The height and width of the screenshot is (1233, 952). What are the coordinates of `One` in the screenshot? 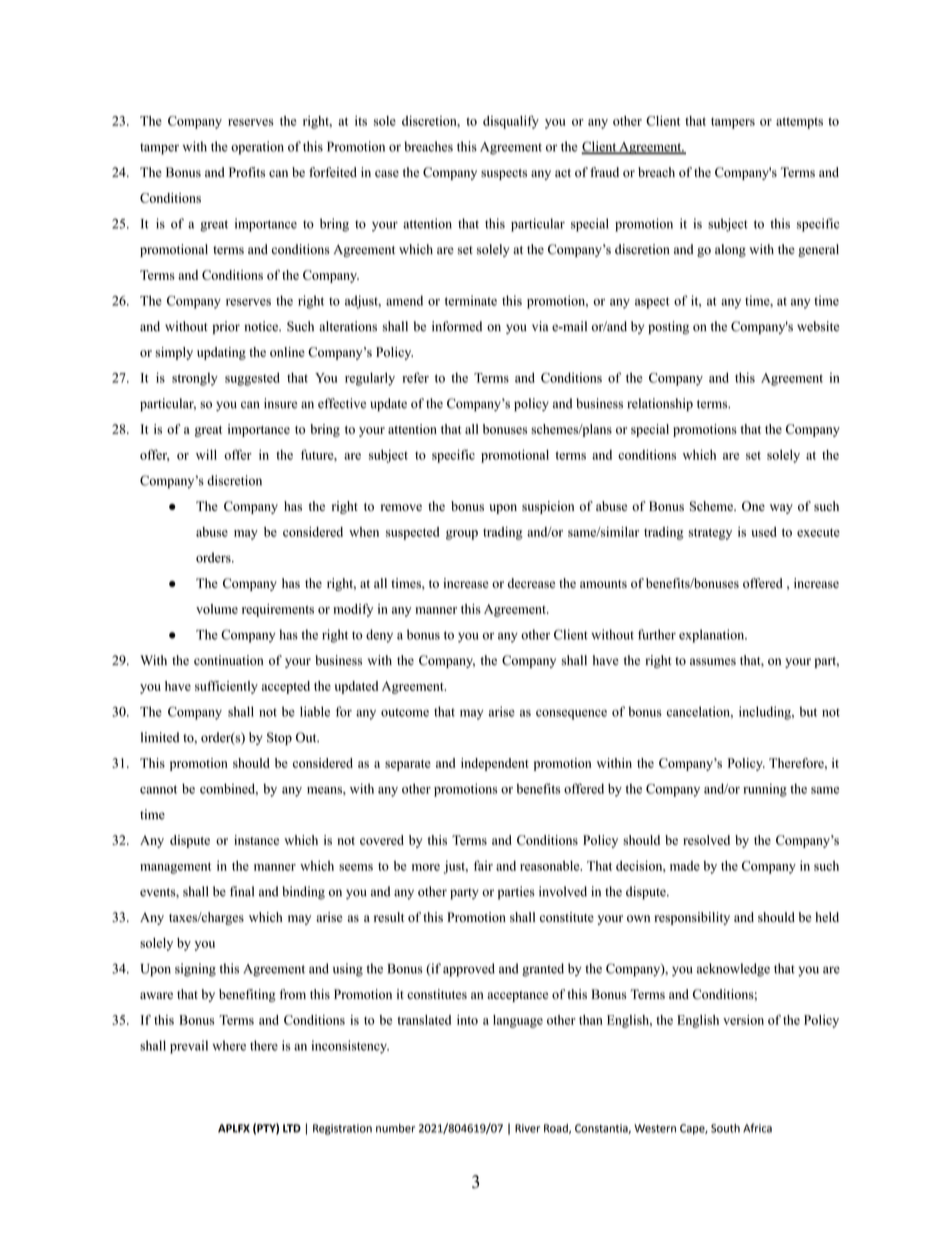 It's located at (753, 506).
